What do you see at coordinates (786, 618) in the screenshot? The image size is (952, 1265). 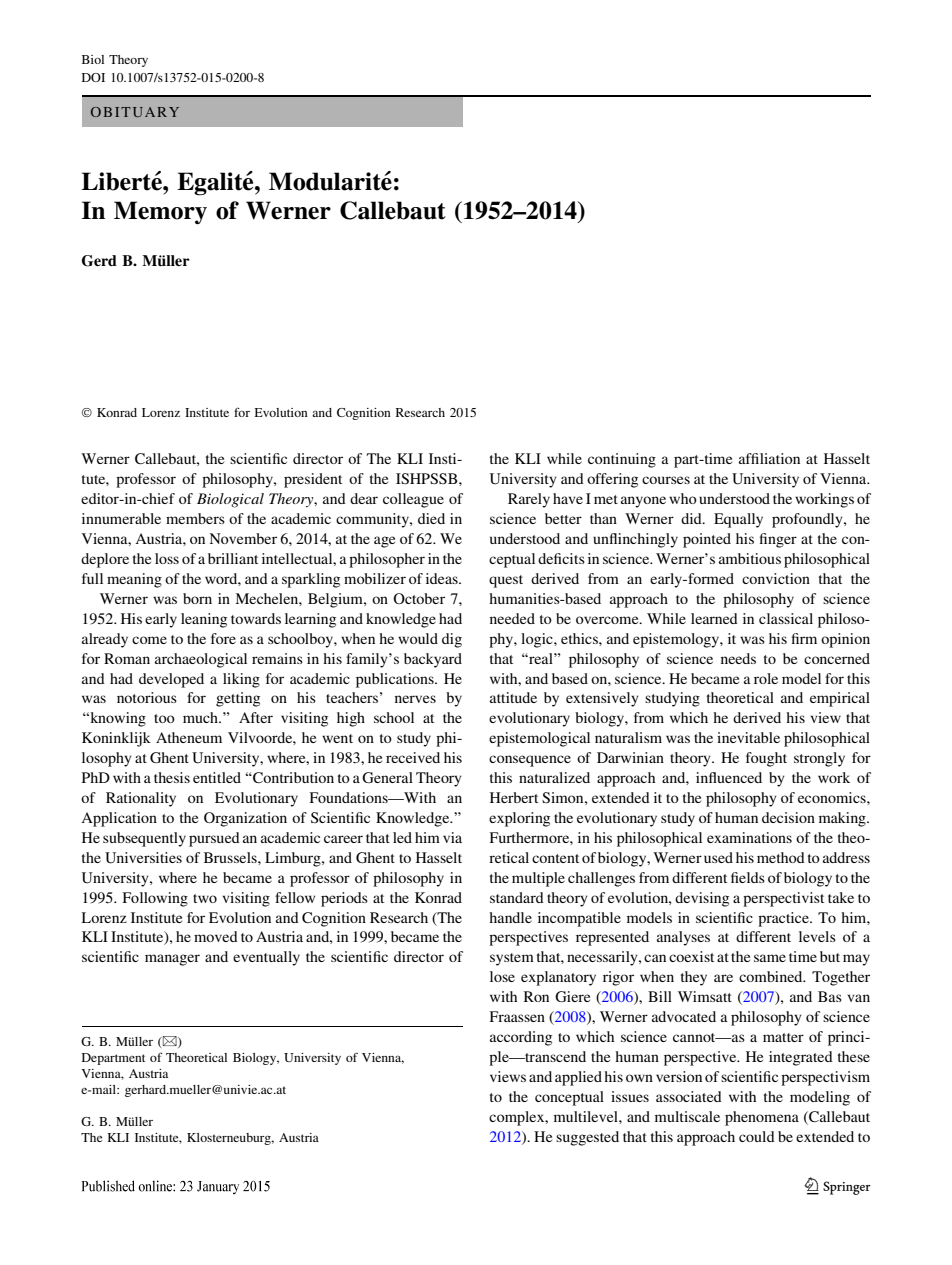 I see `classical` at bounding box center [786, 618].
